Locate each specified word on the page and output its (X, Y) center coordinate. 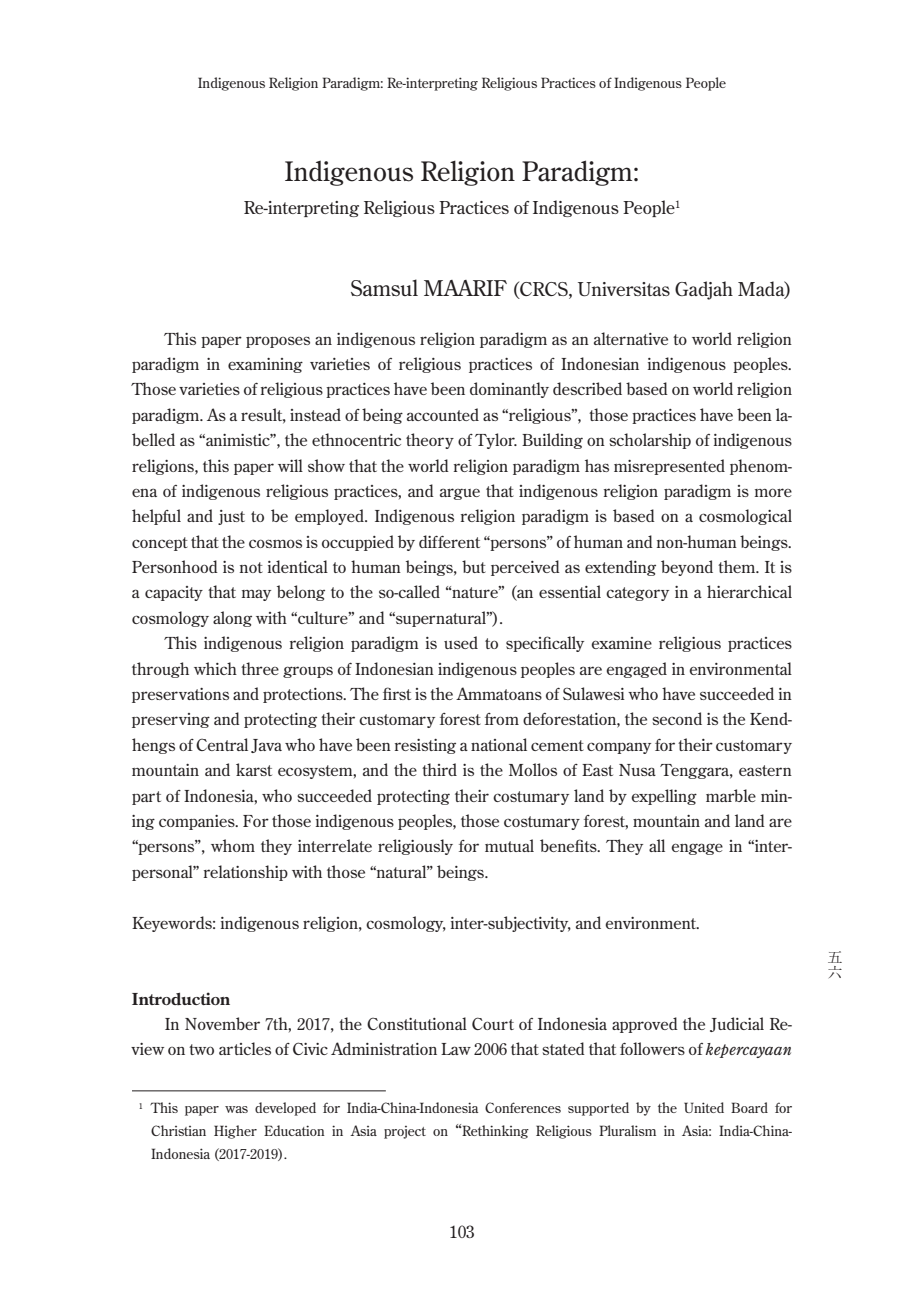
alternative (631, 338)
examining (265, 365)
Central (222, 744)
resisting (425, 746)
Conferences (523, 1107)
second (677, 718)
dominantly (509, 390)
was (236, 1109)
